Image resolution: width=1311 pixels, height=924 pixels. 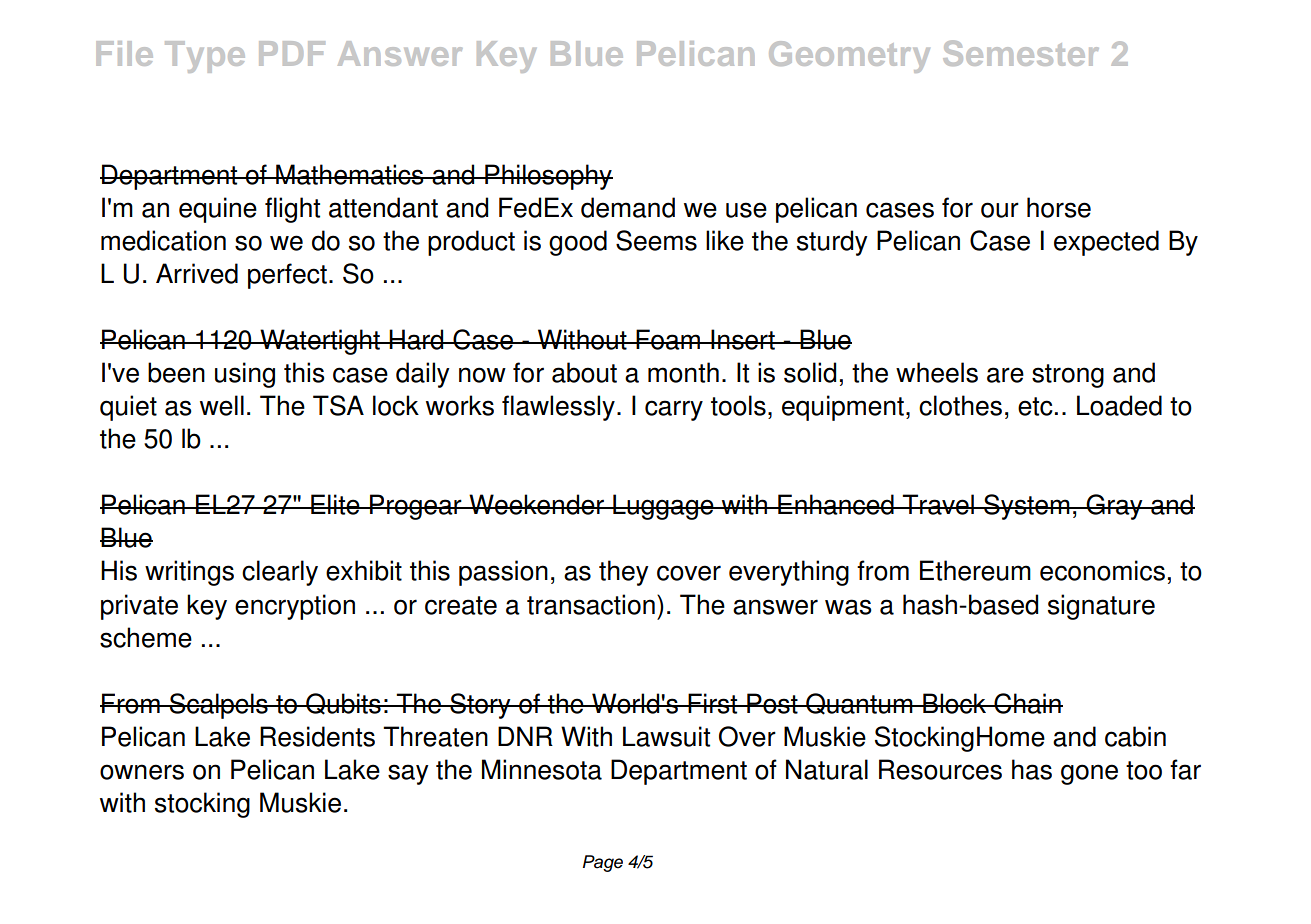 I want to click on Watertight, so click(x=320, y=342).
